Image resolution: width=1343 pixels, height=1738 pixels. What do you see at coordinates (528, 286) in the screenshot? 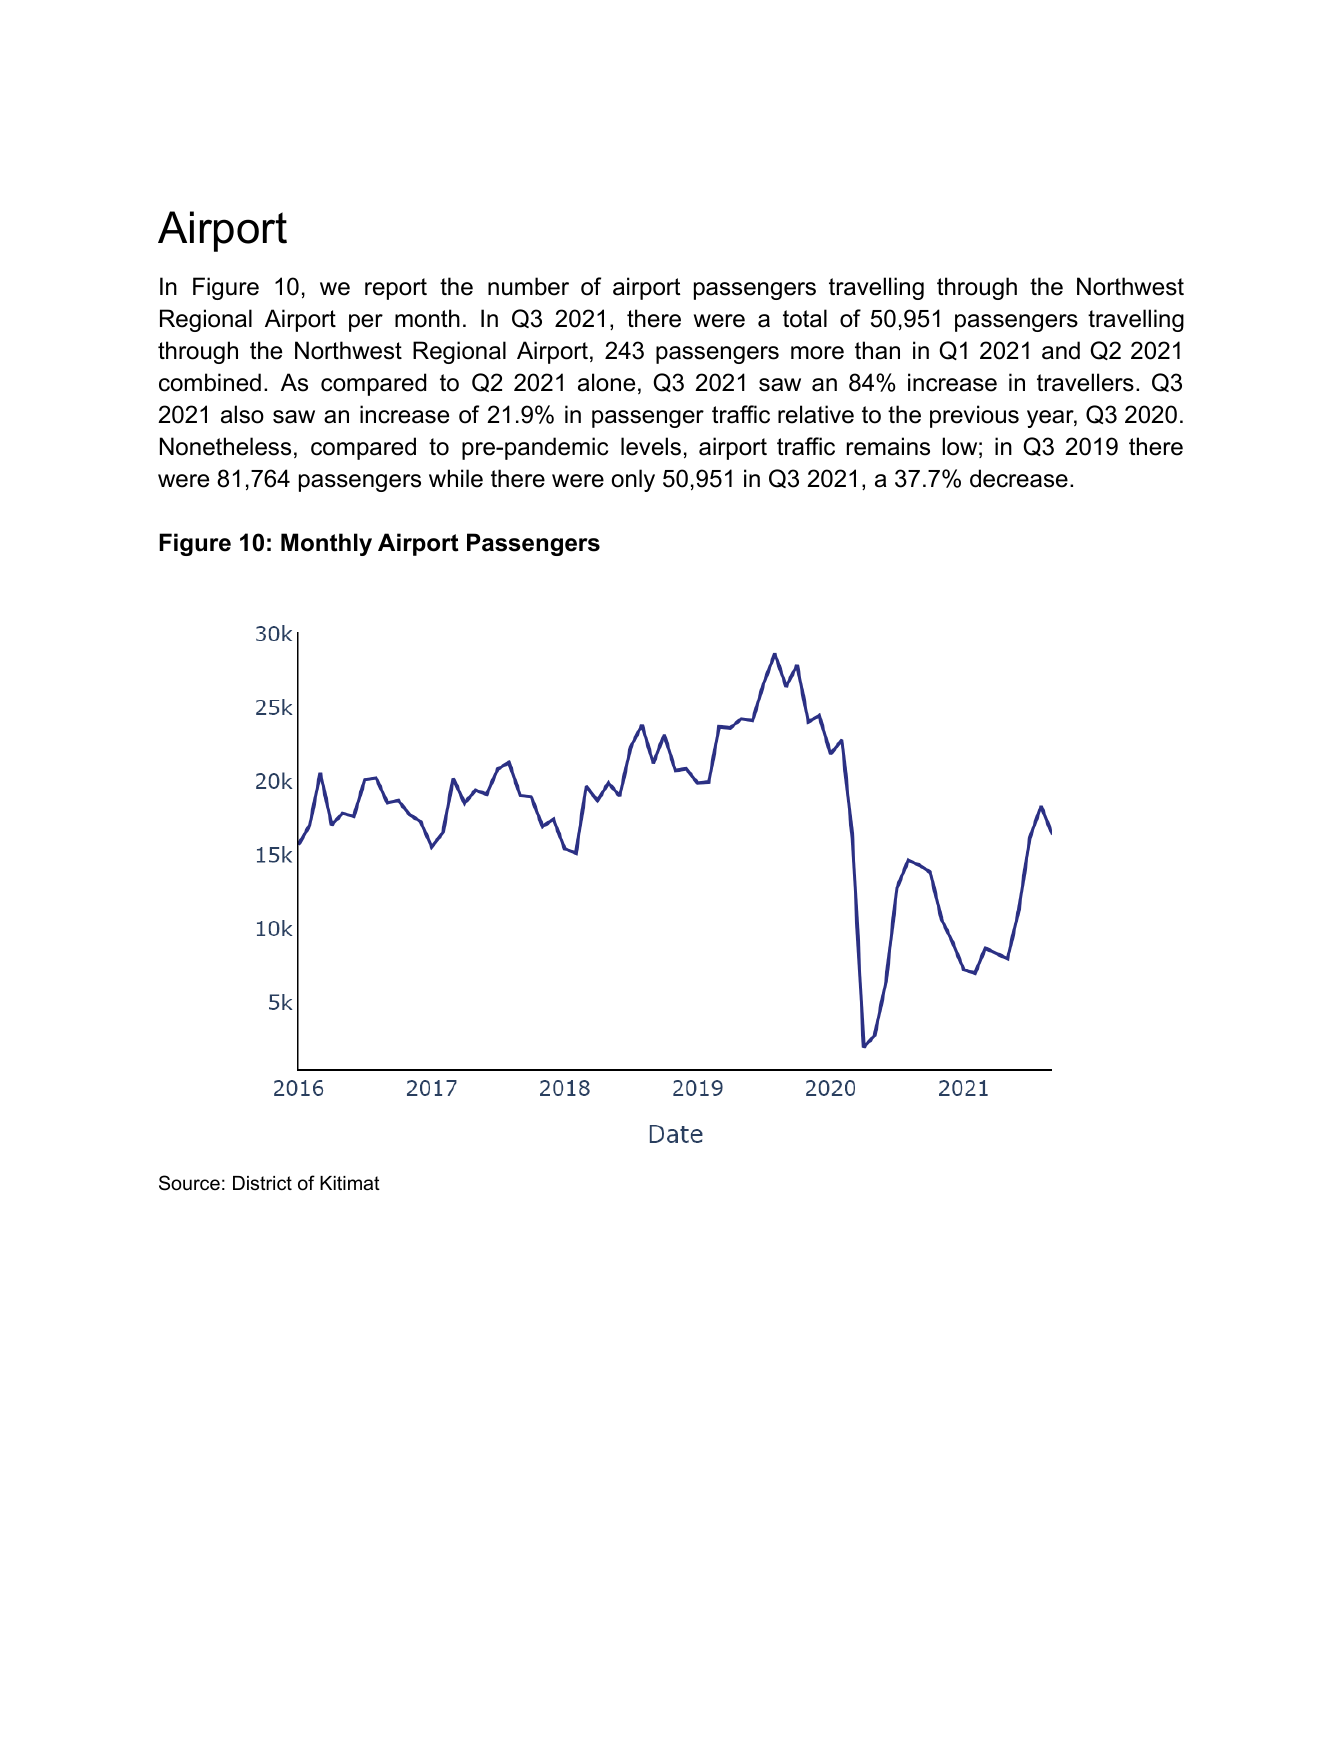
I see `number` at bounding box center [528, 286].
